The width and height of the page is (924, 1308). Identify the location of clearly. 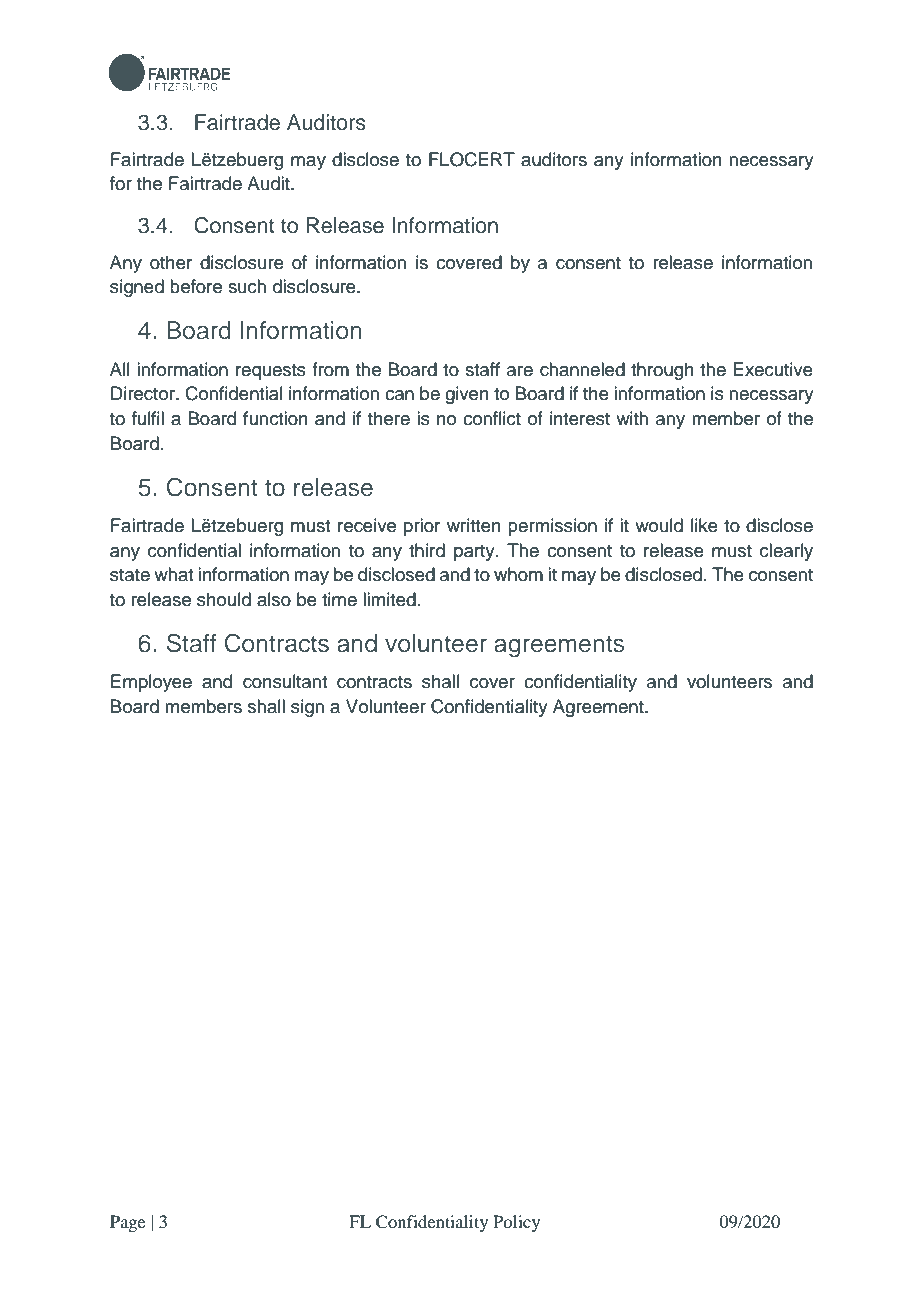
(786, 552).
